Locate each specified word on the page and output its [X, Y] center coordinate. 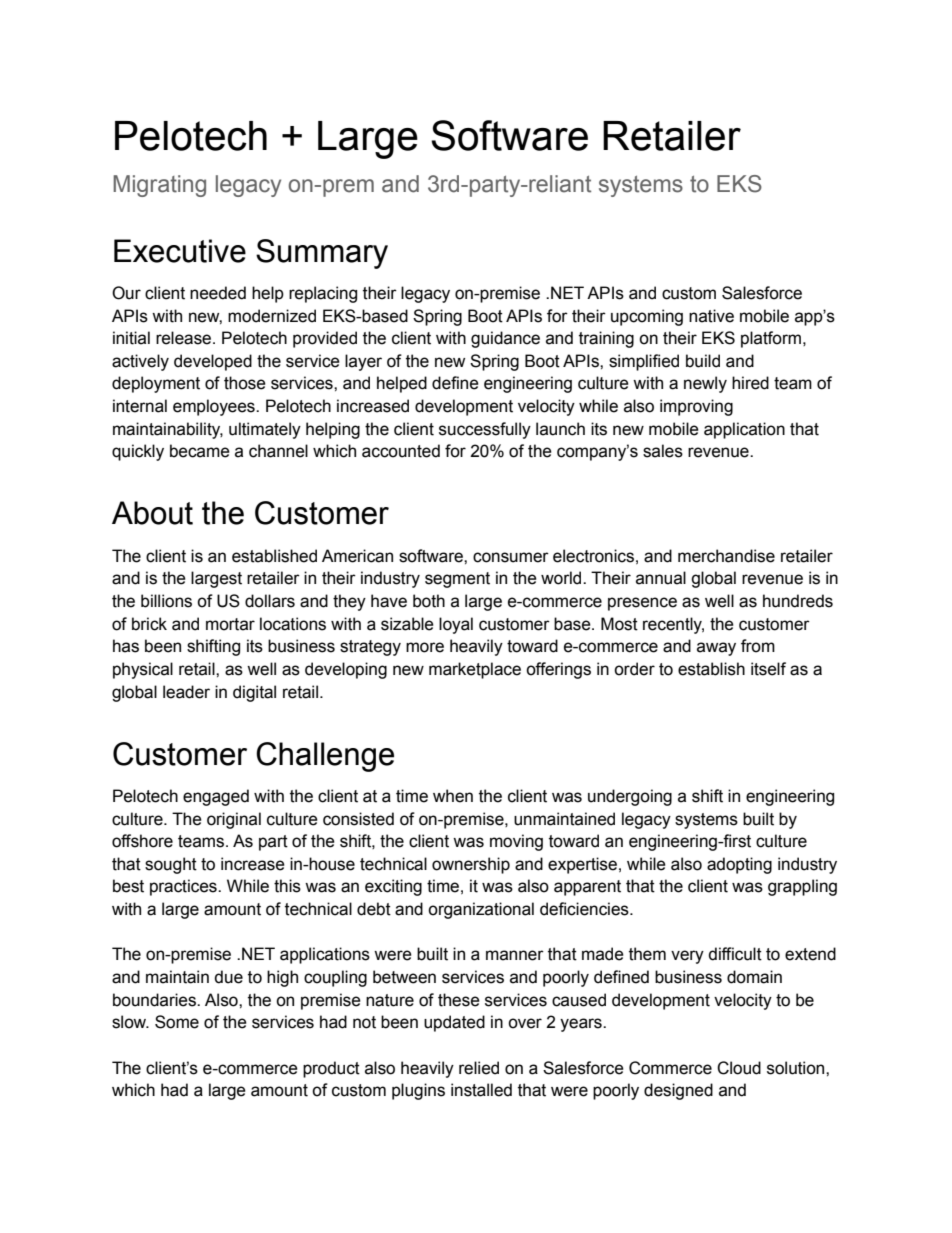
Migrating [159, 186]
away [716, 649]
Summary [322, 254]
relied [479, 1068]
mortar [230, 624]
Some [177, 1022]
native [711, 316]
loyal [456, 625]
